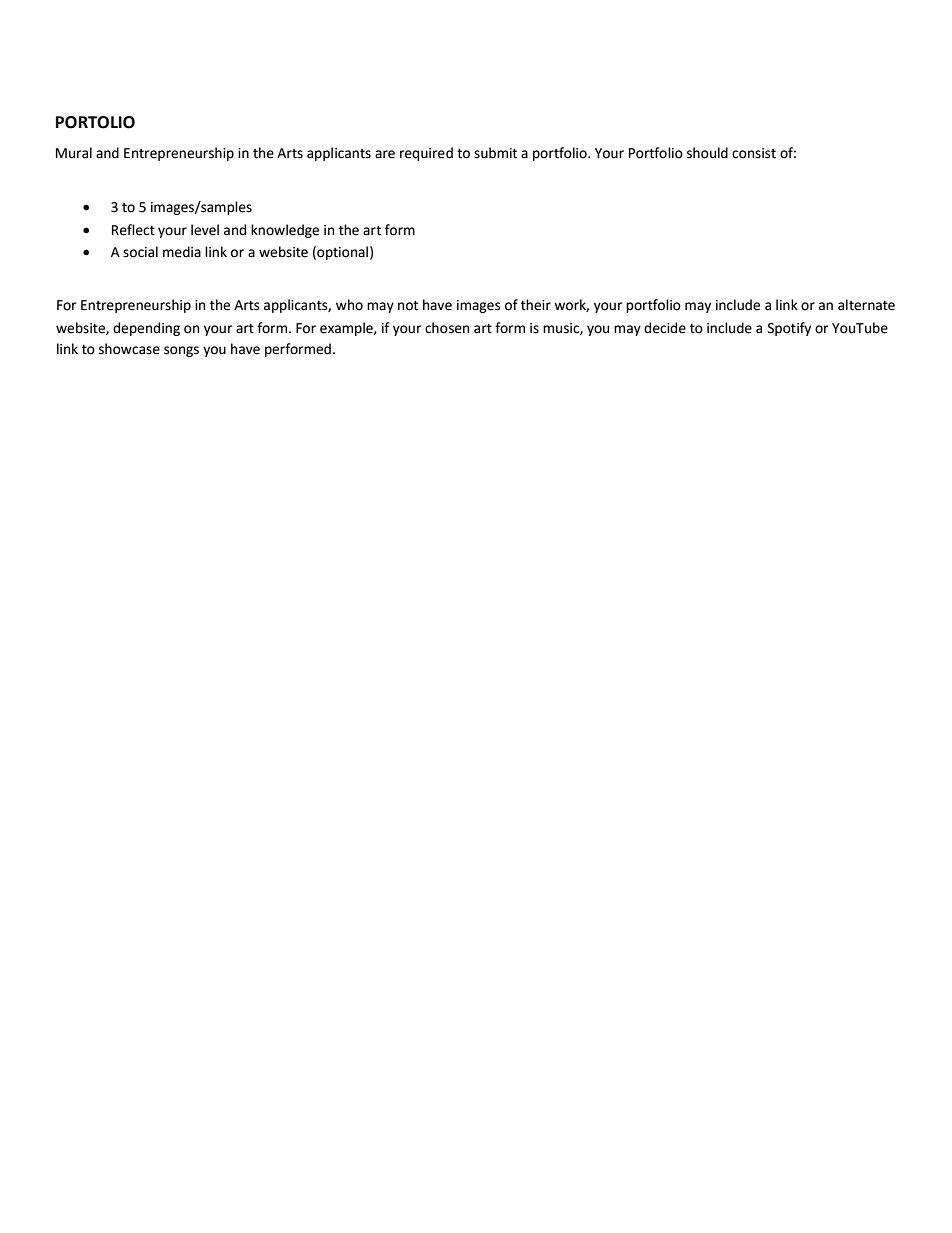 The height and width of the screenshot is (1233, 952). Describe the element at coordinates (182, 252) in the screenshot. I see `media` at that location.
